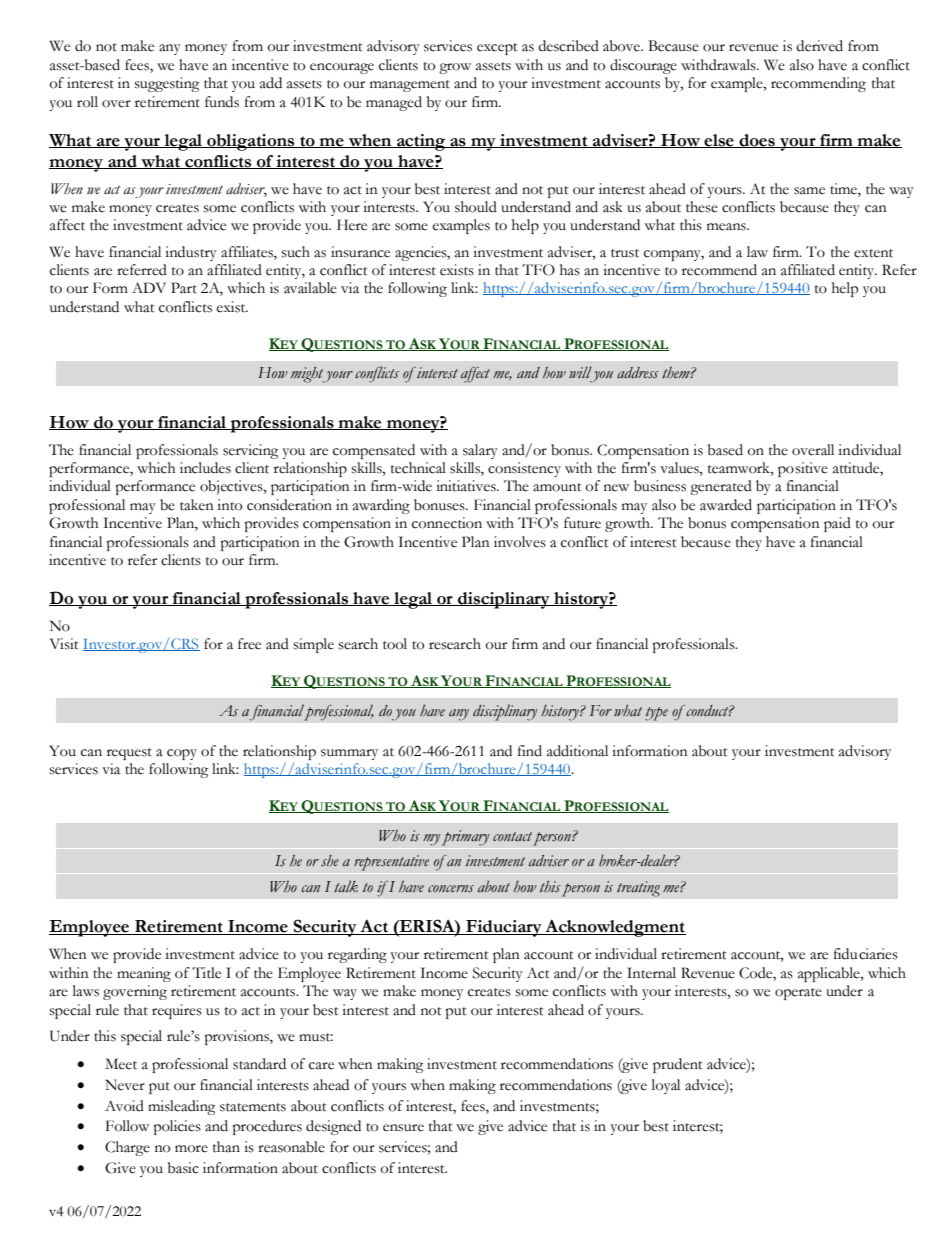 The height and width of the screenshot is (1233, 952). Describe the element at coordinates (249, 644) in the screenshot. I see `free` at that location.
